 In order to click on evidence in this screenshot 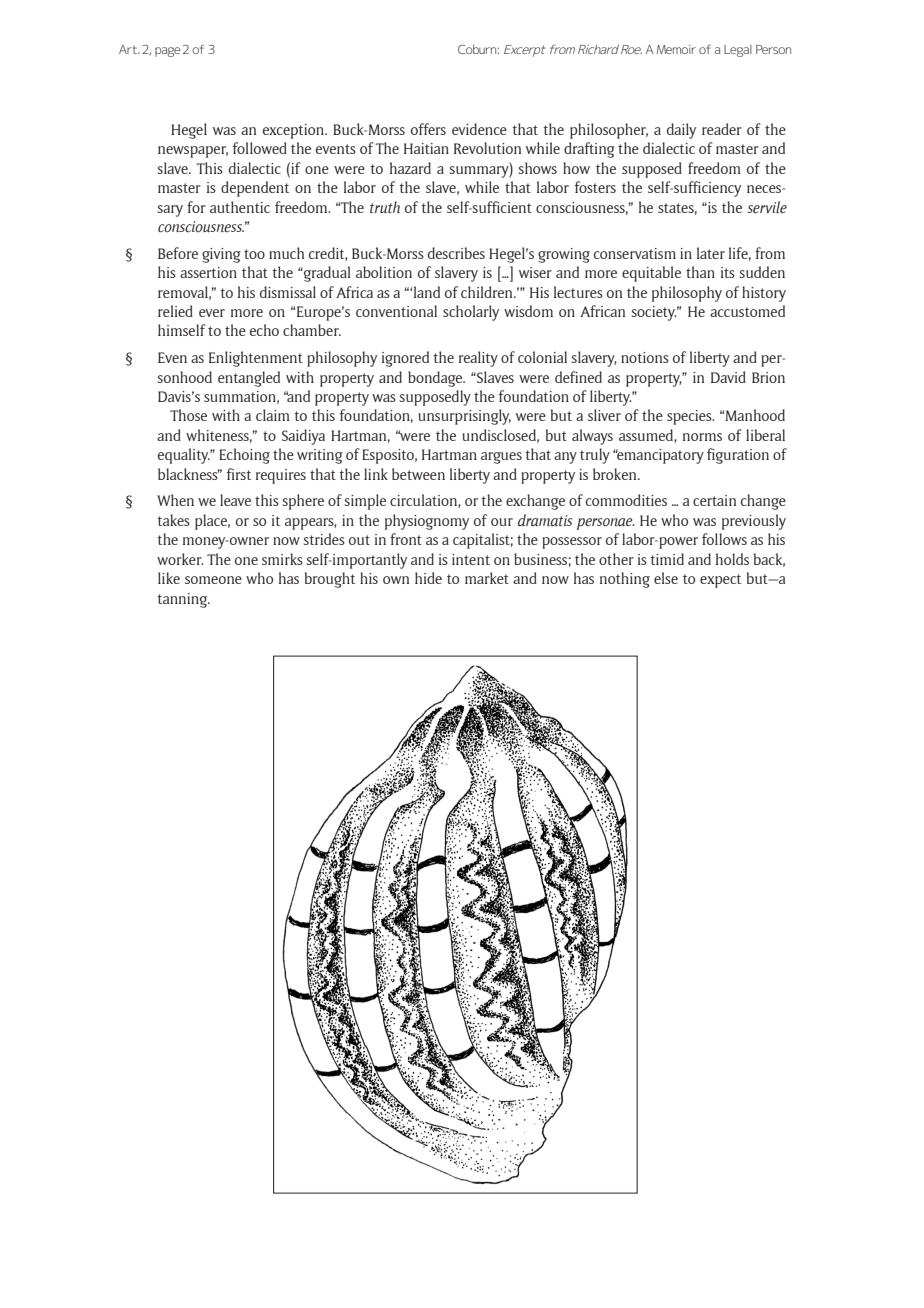, I will do `click(479, 129)`.
